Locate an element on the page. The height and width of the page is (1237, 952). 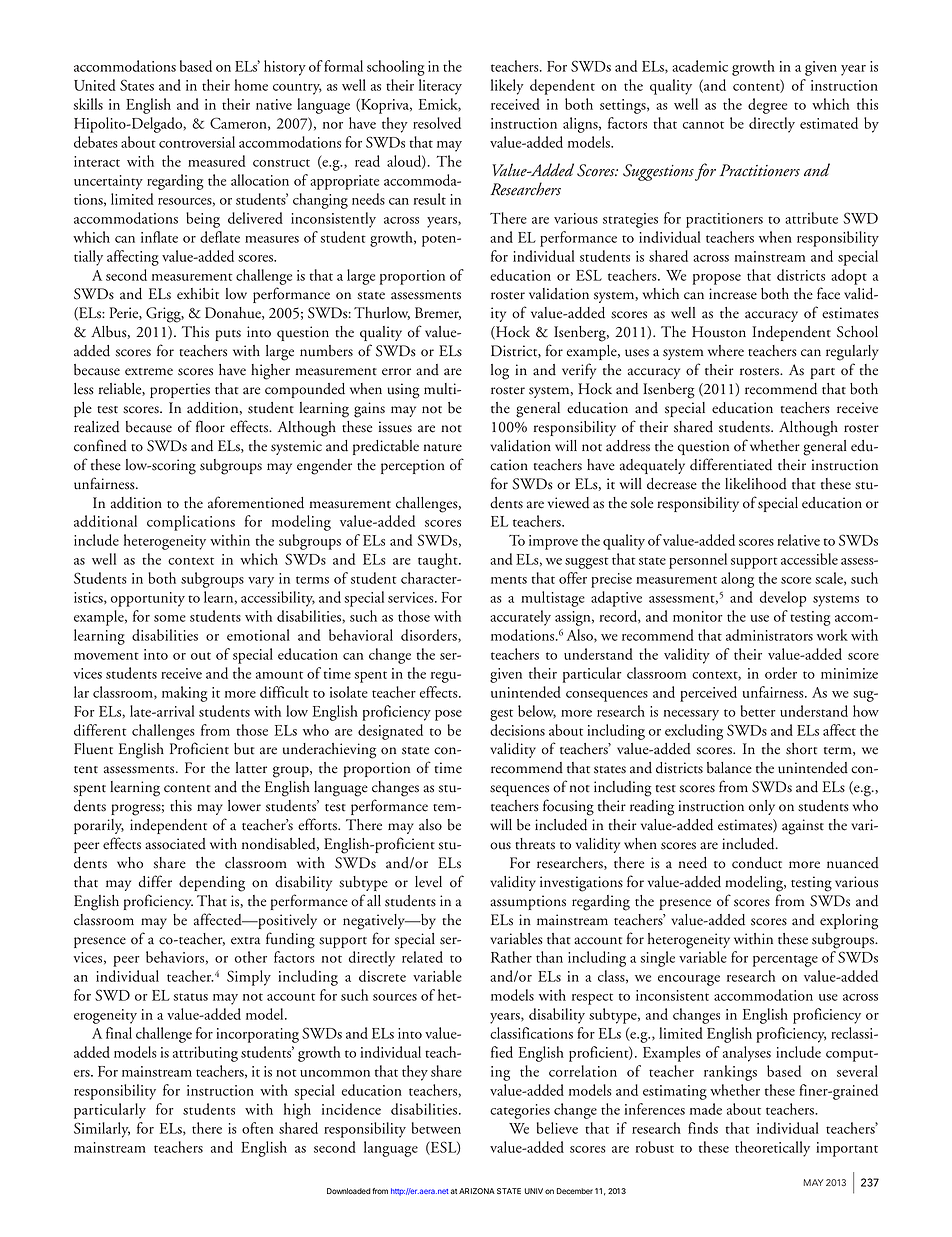
only is located at coordinates (762, 807).
